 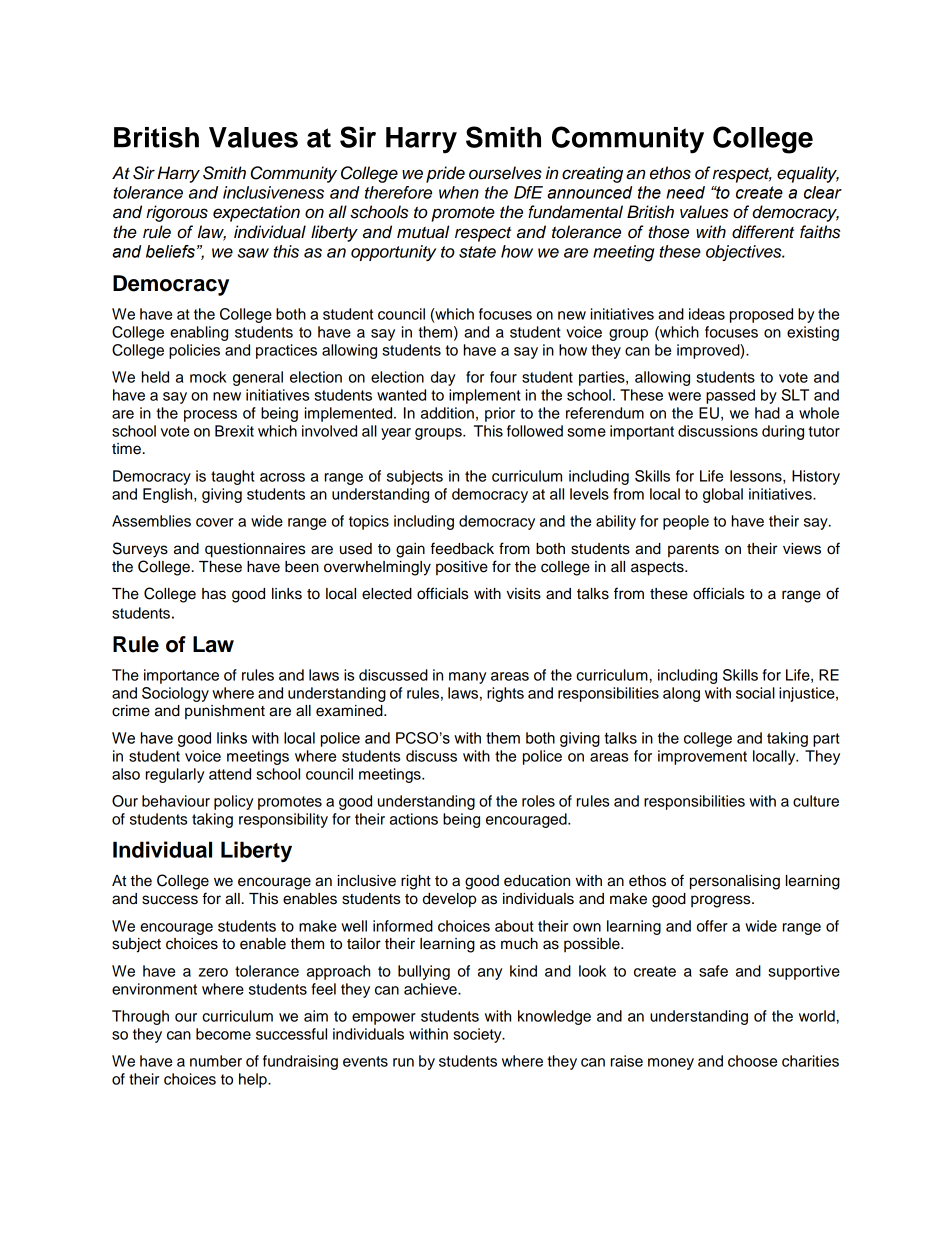 I want to click on when, so click(x=459, y=192).
